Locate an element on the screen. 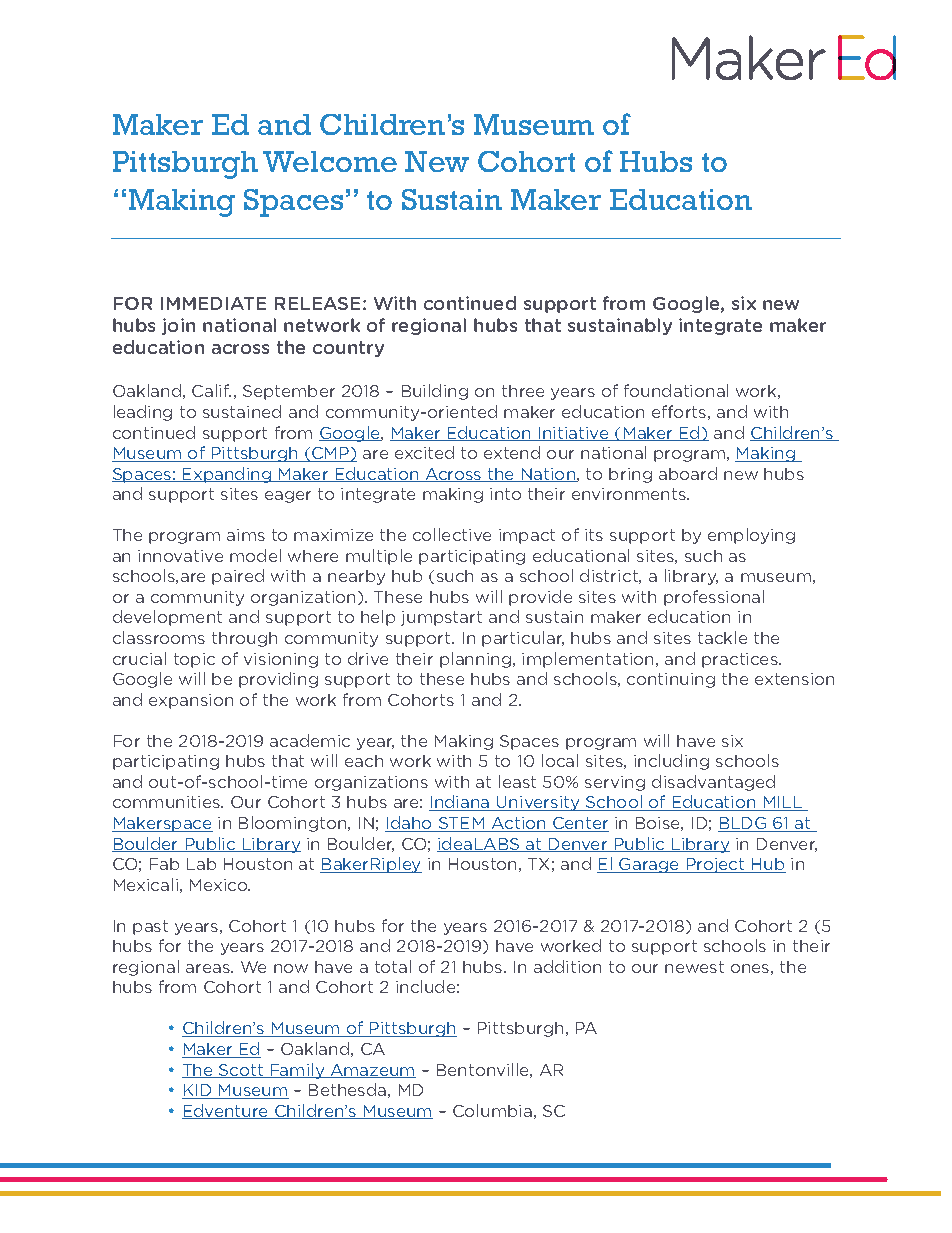 This screenshot has width=952, height=1233. Columbia is located at coordinates (492, 1110).
